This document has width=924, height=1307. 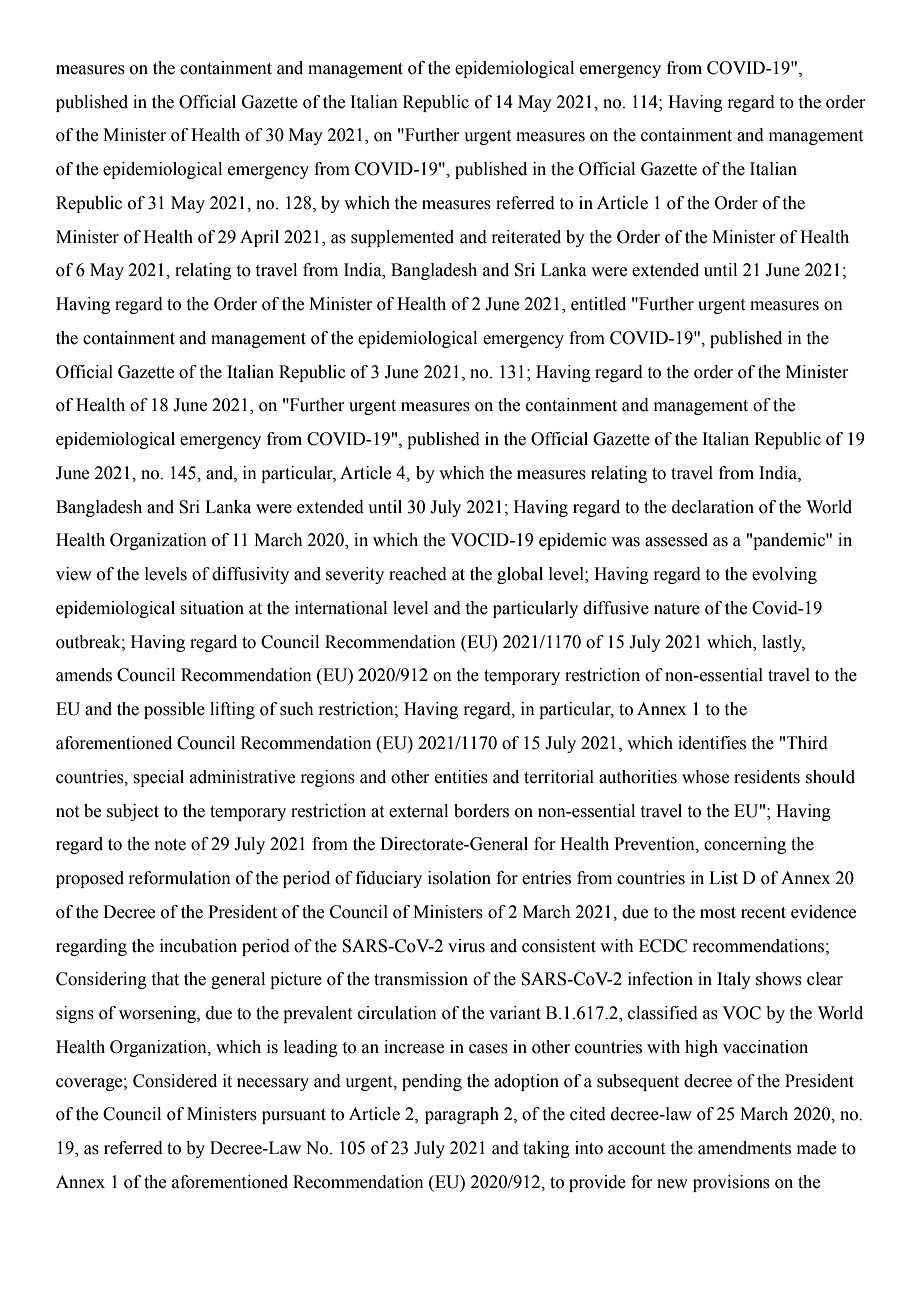 What do you see at coordinates (170, 845) in the document?
I see `note` at bounding box center [170, 845].
